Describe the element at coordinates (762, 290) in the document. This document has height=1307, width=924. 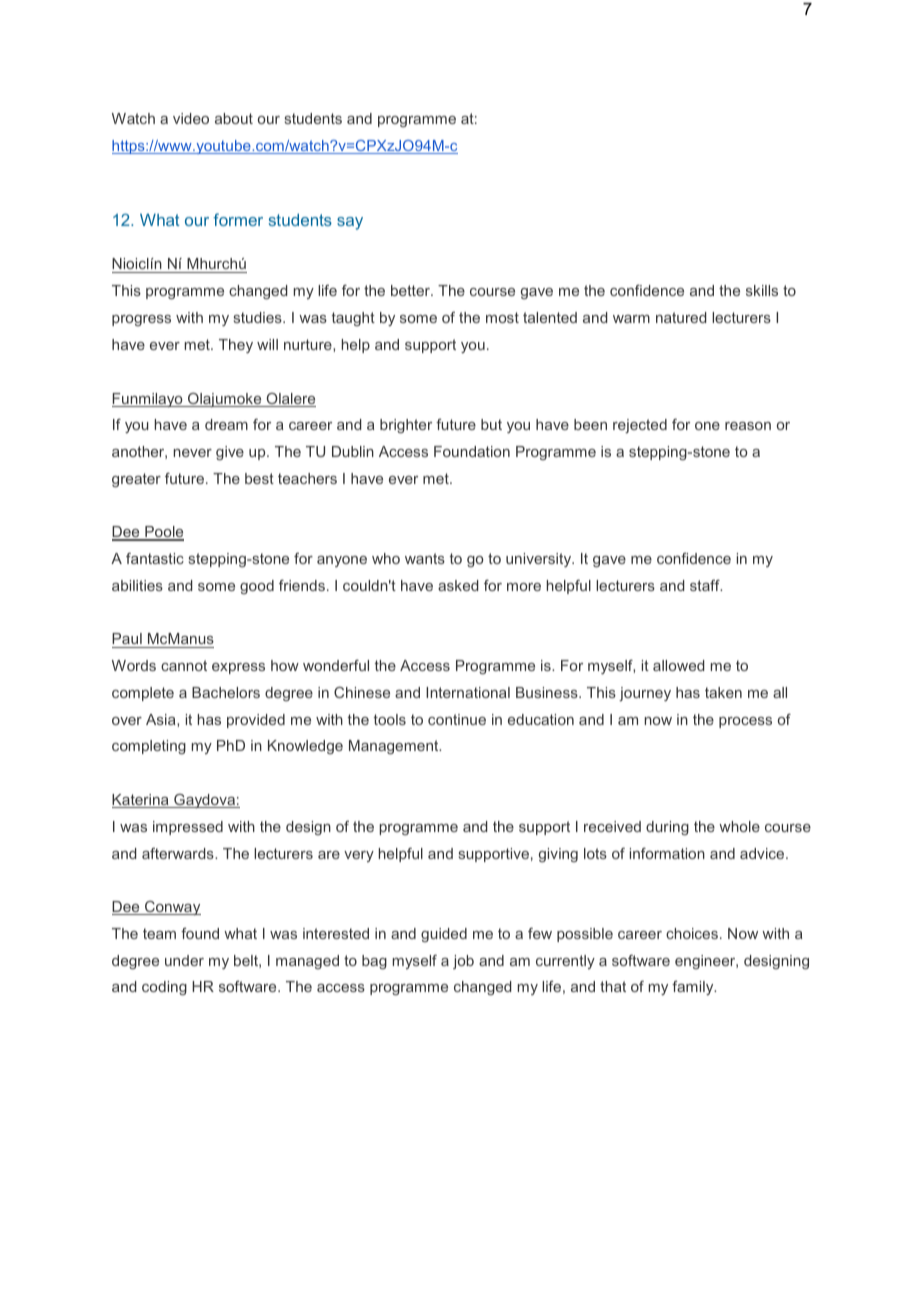
I see `skills` at that location.
